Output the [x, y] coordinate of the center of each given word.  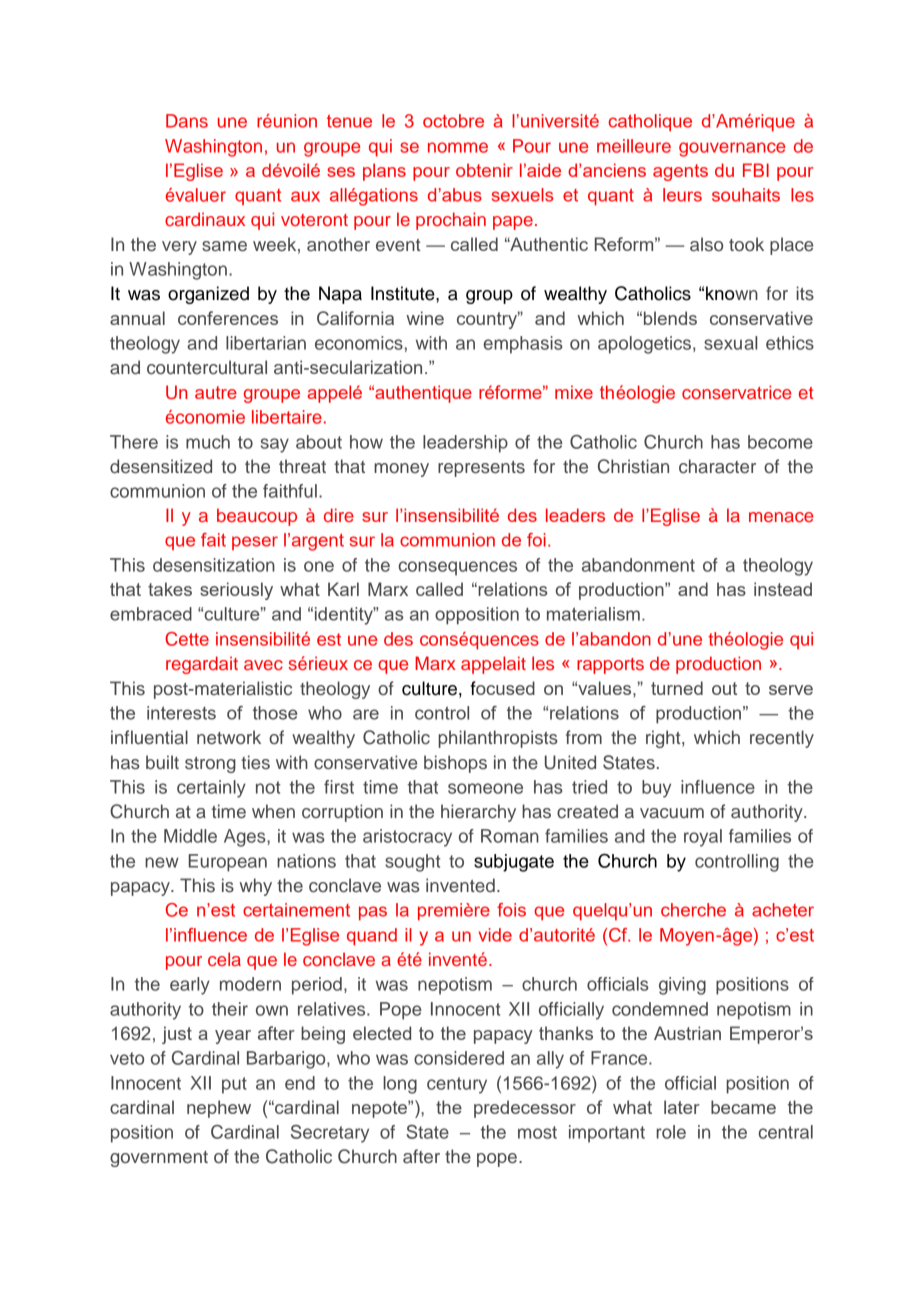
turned [677, 688]
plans [384, 172]
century [457, 1085]
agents [680, 172]
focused [503, 688]
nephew [219, 1109]
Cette [187, 639]
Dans [187, 121]
